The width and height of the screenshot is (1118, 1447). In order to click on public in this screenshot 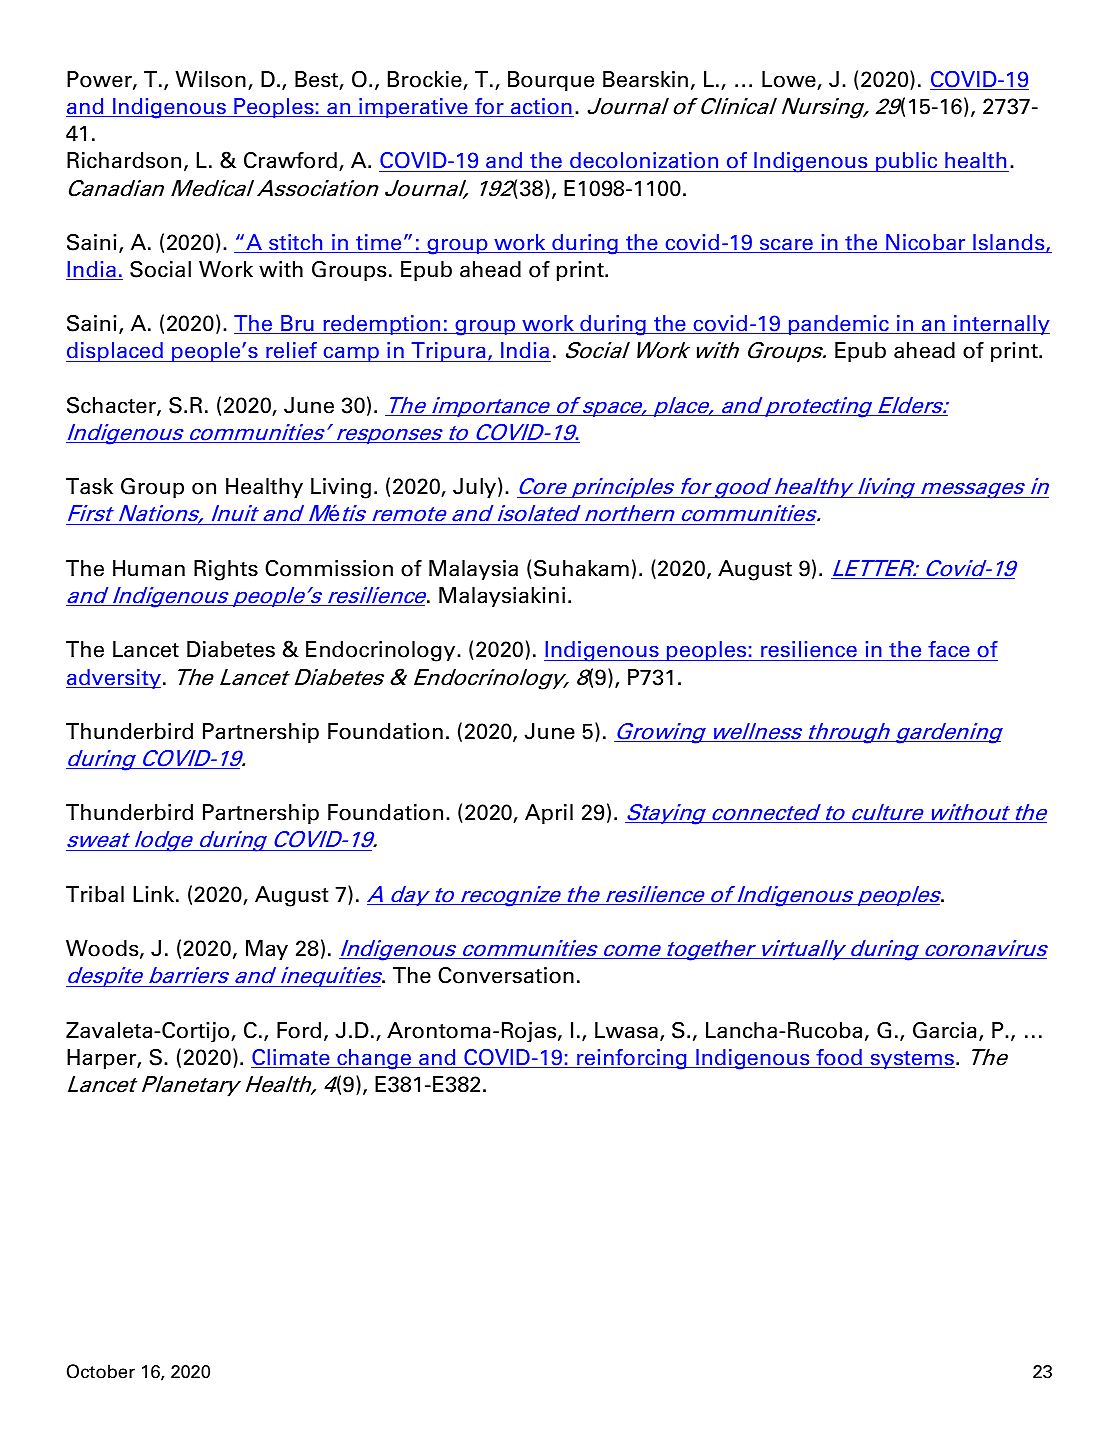, I will do `click(907, 162)`.
